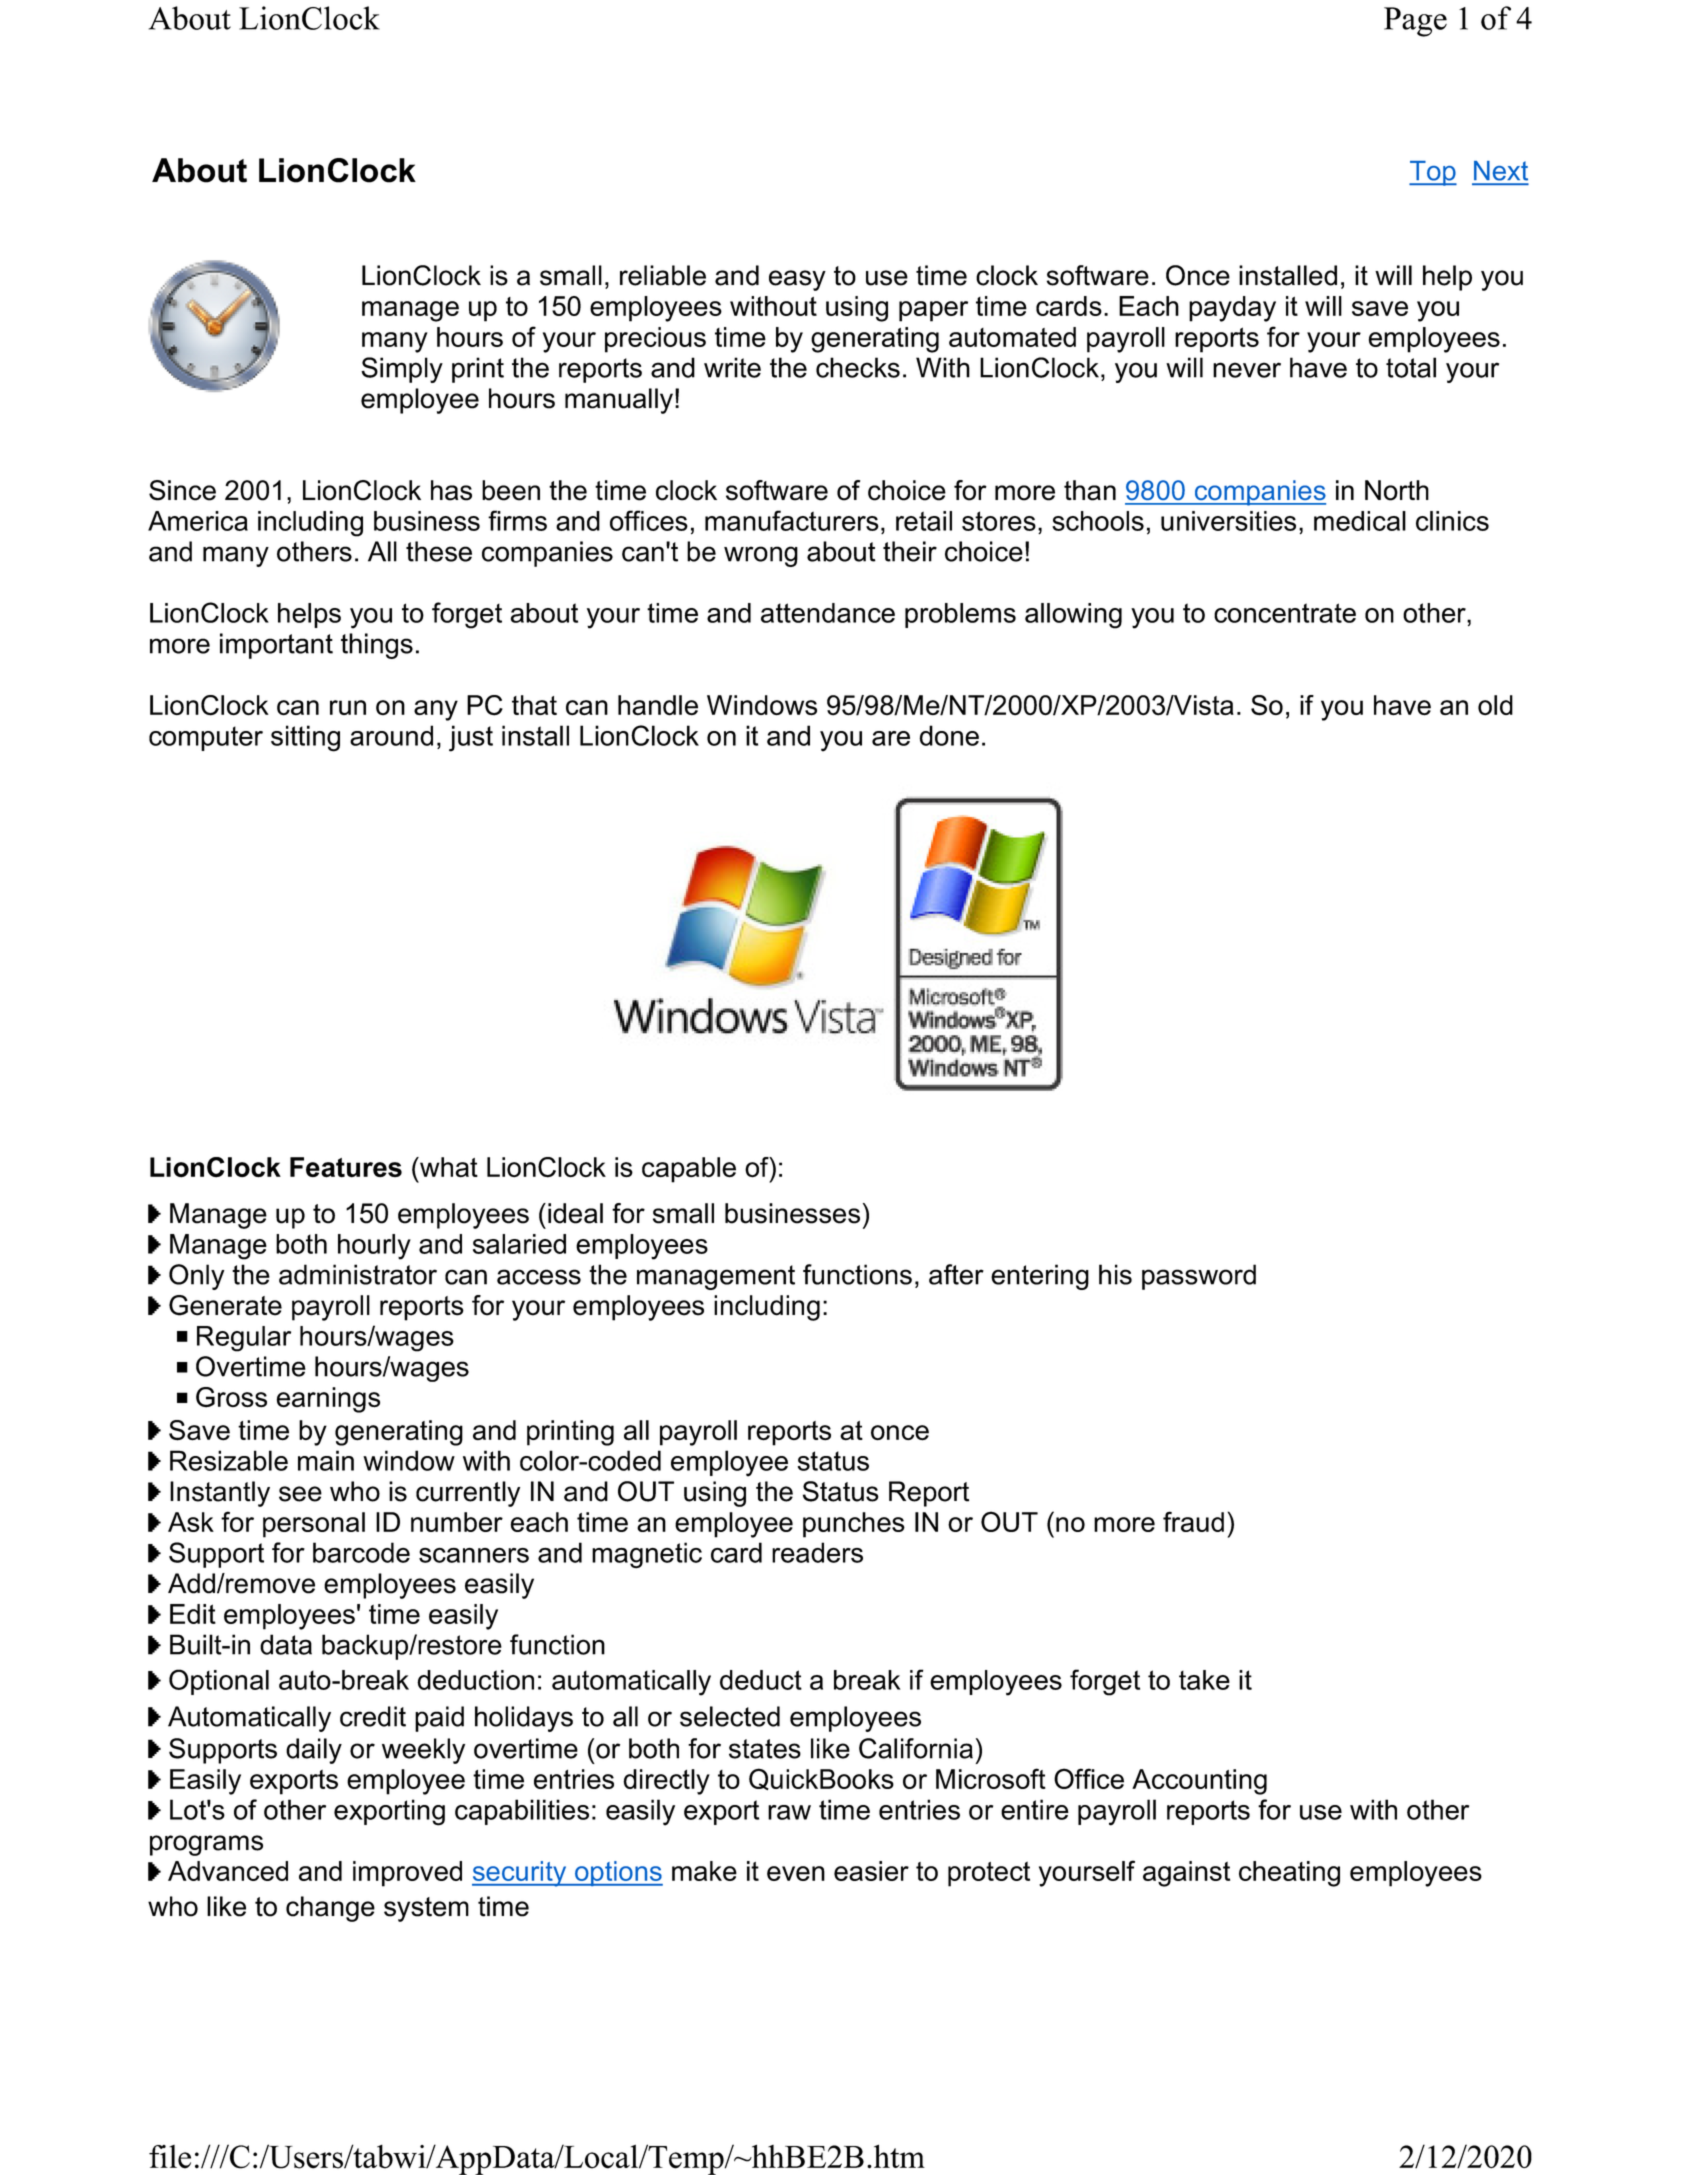 The image size is (1681, 2175). I want to click on fraud, so click(1193, 1521).
